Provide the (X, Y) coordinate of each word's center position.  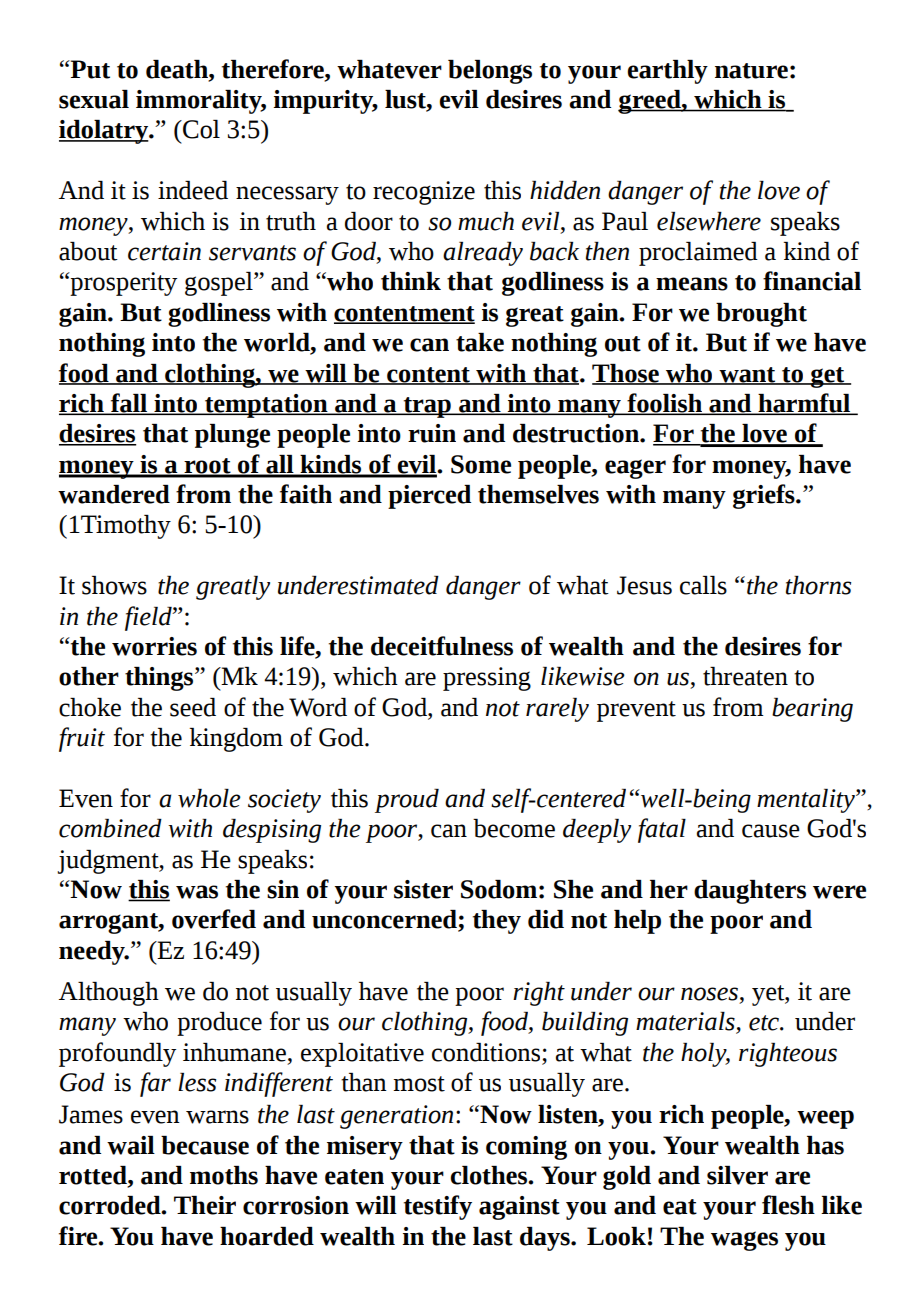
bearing (812, 710)
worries (154, 646)
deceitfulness (442, 646)
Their (205, 1205)
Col (200, 129)
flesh (788, 1205)
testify (438, 1207)
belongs (490, 72)
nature (751, 71)
